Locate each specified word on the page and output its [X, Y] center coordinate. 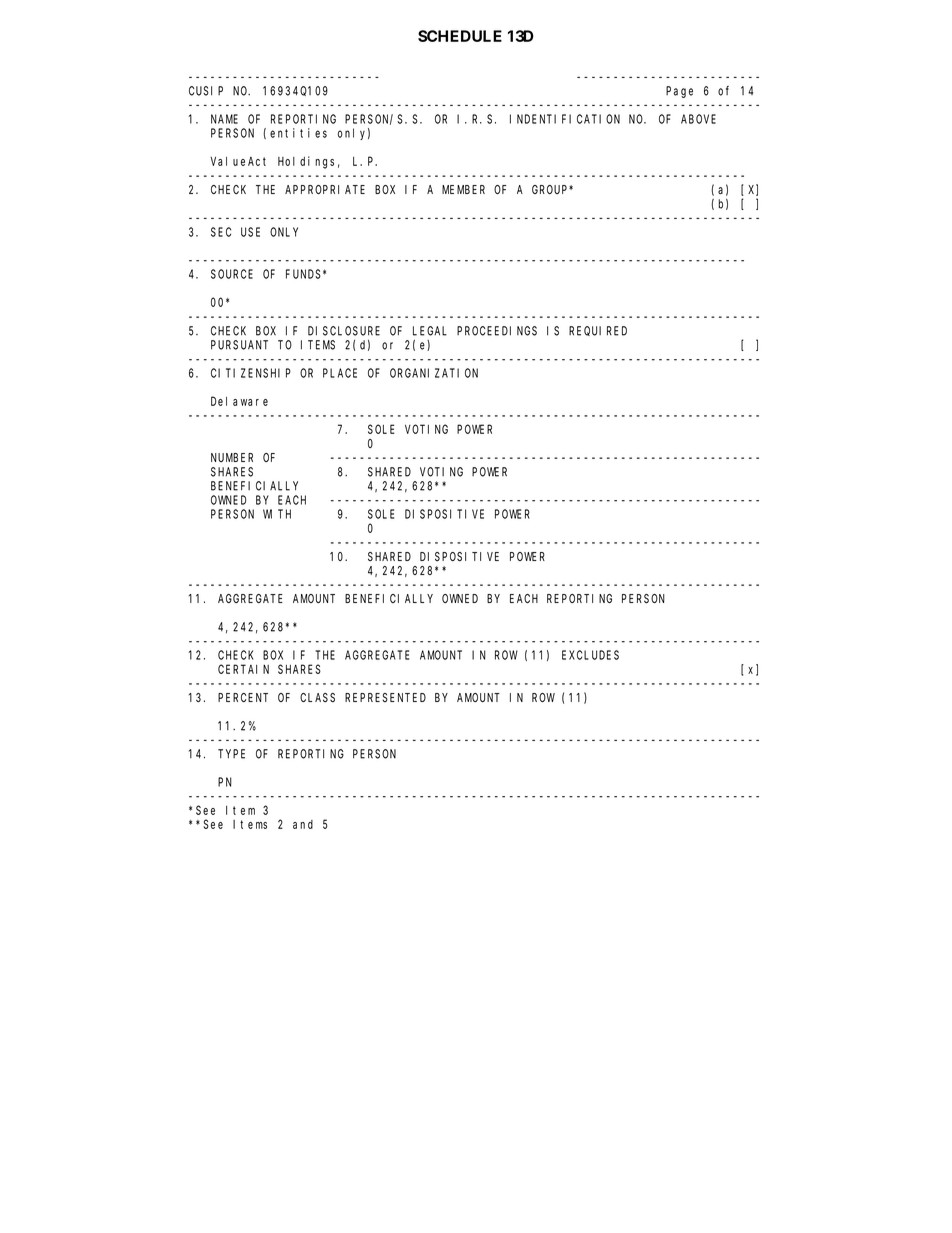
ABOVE [698, 119]
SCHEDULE [460, 36]
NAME [224, 119]
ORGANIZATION [434, 373]
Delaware [239, 401]
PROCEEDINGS [497, 331]
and [303, 824]
